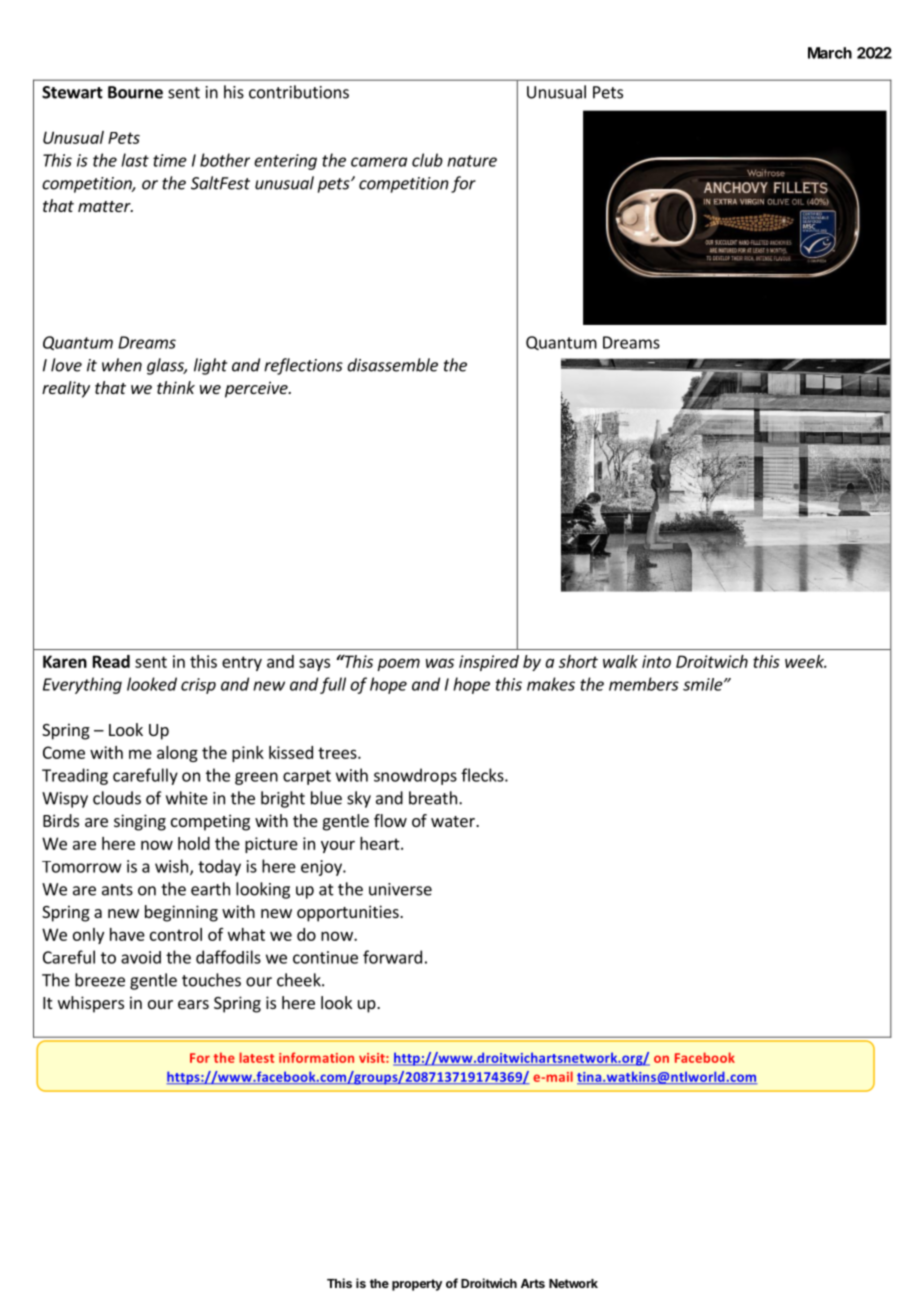 This screenshot has width=924, height=1307. I want to click on was, so click(440, 663).
